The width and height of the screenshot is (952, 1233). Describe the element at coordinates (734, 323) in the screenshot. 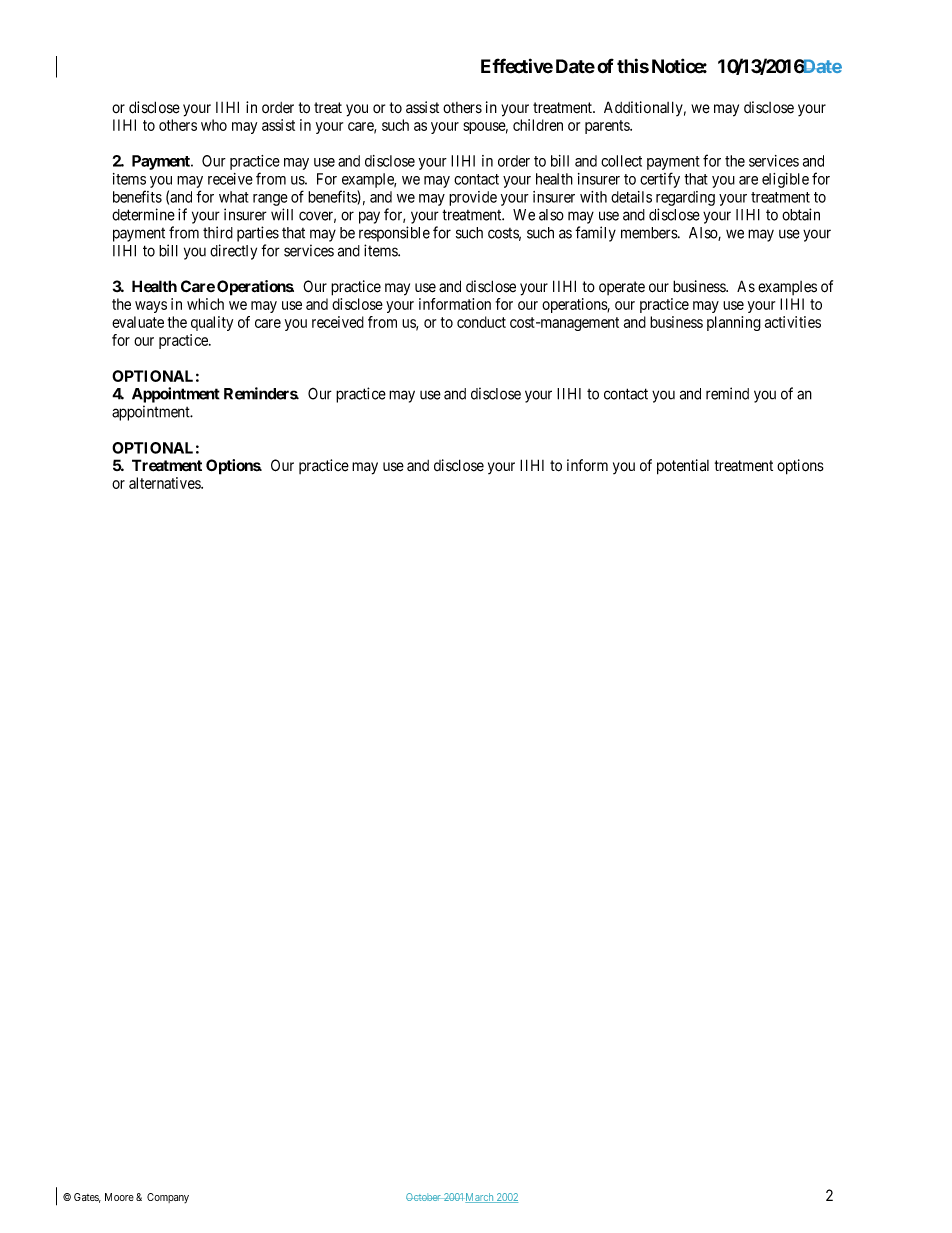

I see `planning` at that location.
